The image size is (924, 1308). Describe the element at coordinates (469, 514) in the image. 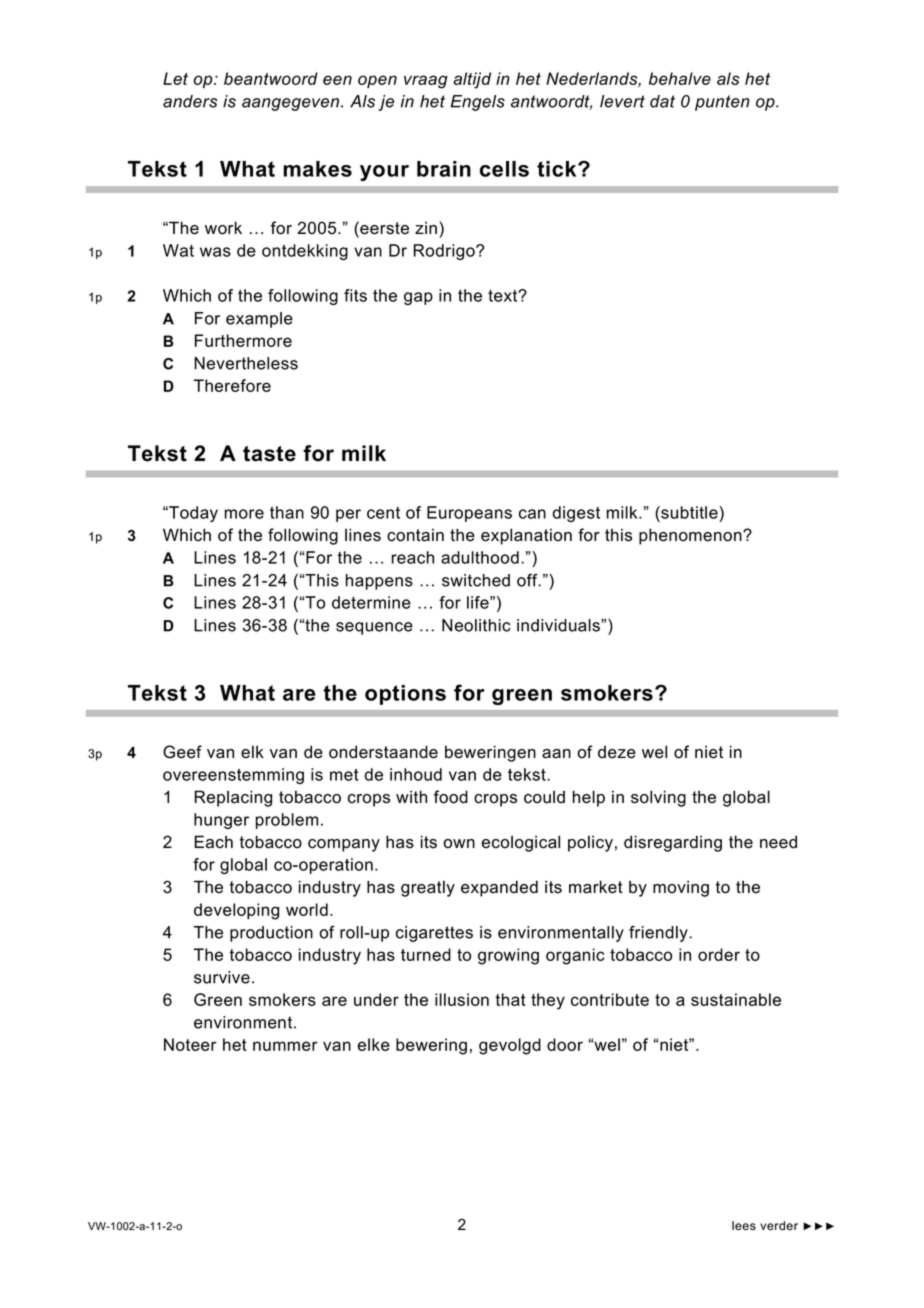

I see `Europeans` at that location.
